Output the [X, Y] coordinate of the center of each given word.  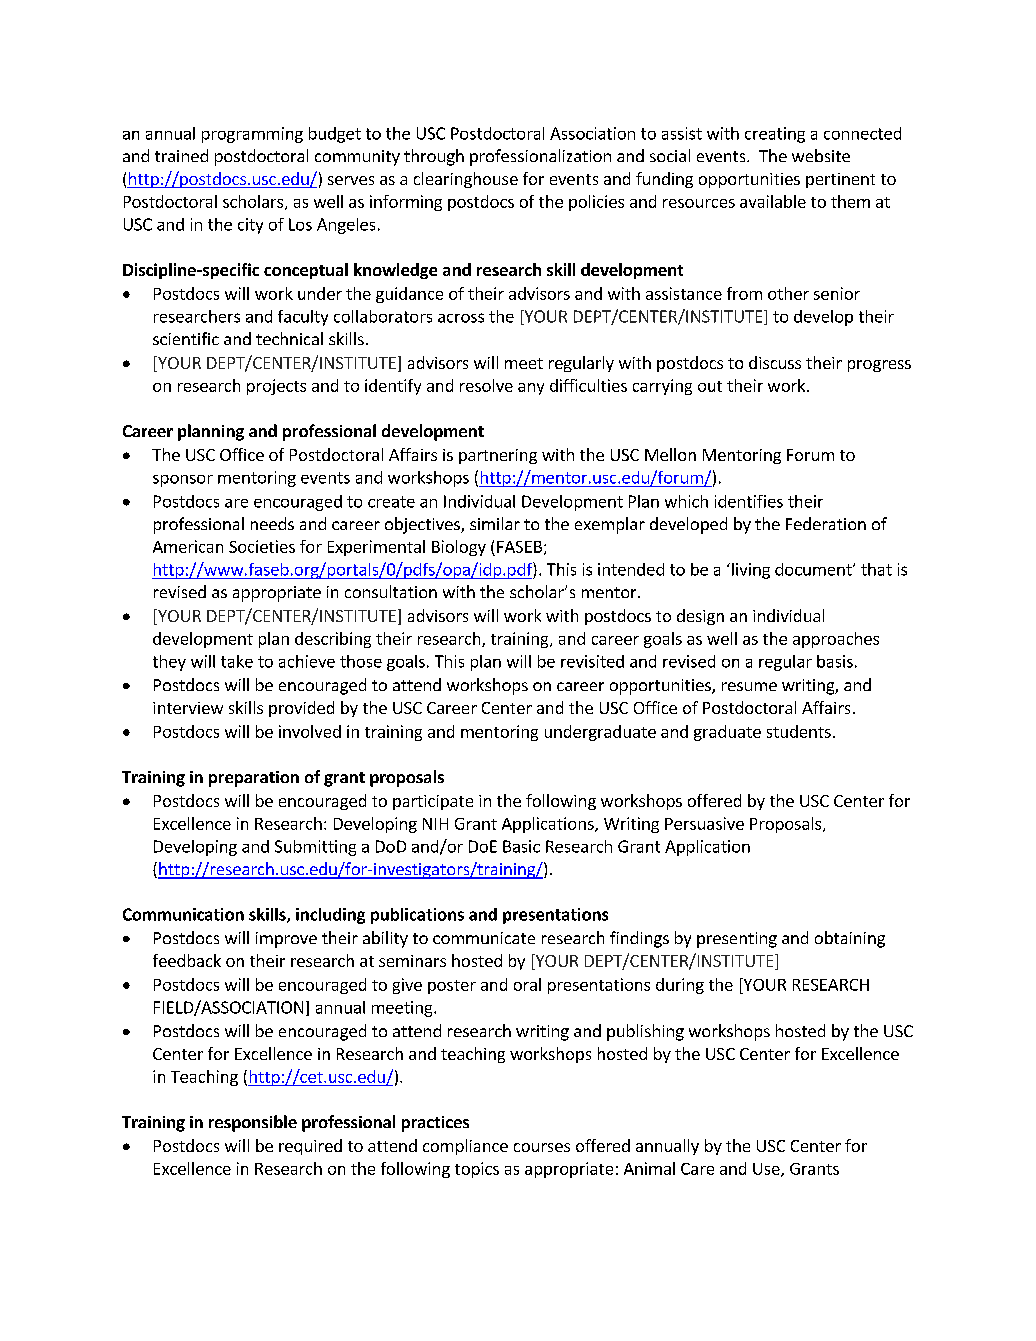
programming [252, 135]
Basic [521, 846]
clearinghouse [466, 180]
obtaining [850, 939]
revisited [592, 661]
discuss [775, 362]
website [821, 155]
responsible [253, 1123]
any [531, 389]
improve [286, 940]
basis [835, 661]
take [237, 661]
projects [276, 387]
